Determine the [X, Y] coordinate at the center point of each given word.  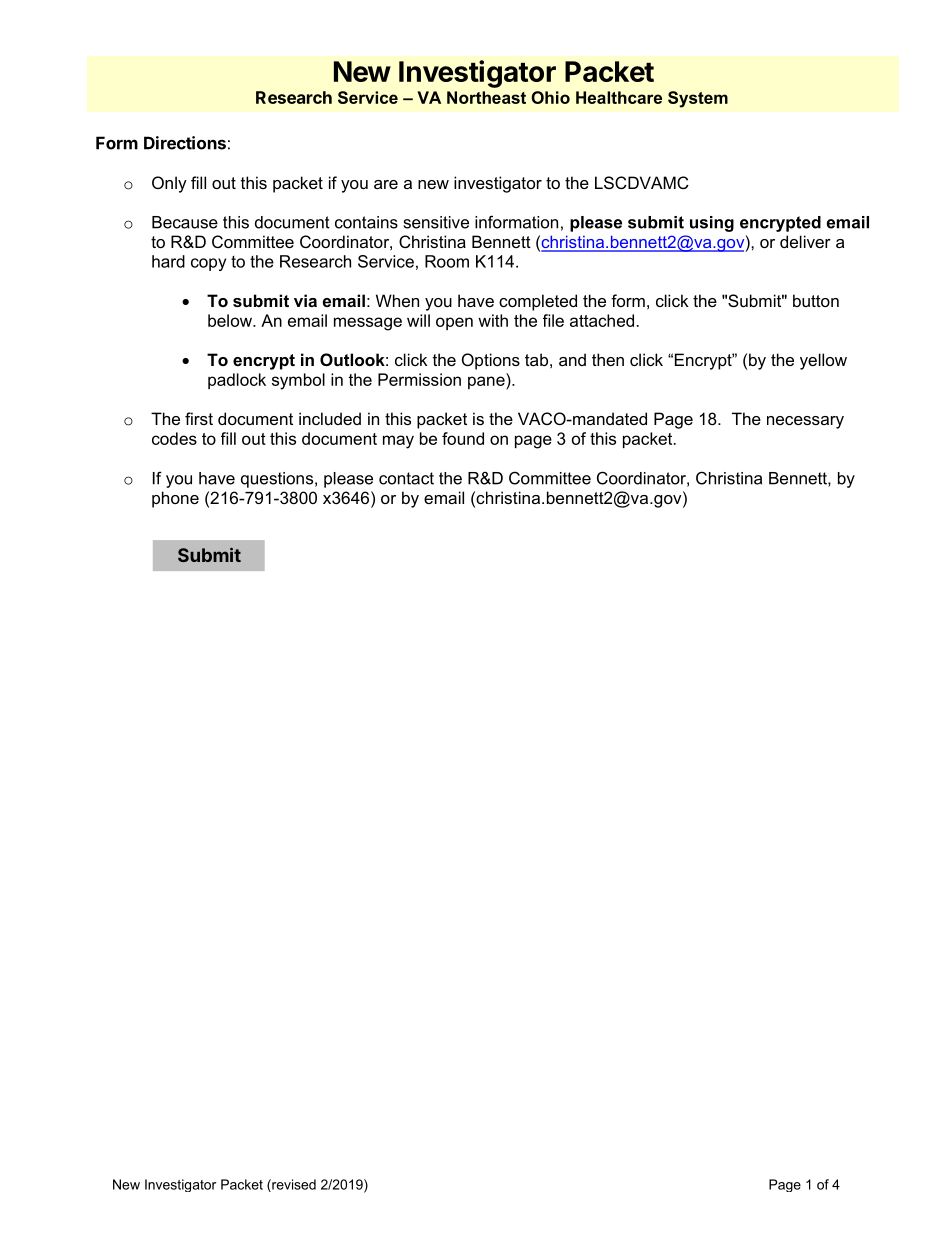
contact [406, 478]
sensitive [436, 222]
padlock [237, 381]
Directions [185, 143]
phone [175, 499]
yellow [823, 361]
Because [185, 222]
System [698, 99]
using [712, 224]
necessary [805, 422]
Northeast [486, 97]
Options [491, 361]
